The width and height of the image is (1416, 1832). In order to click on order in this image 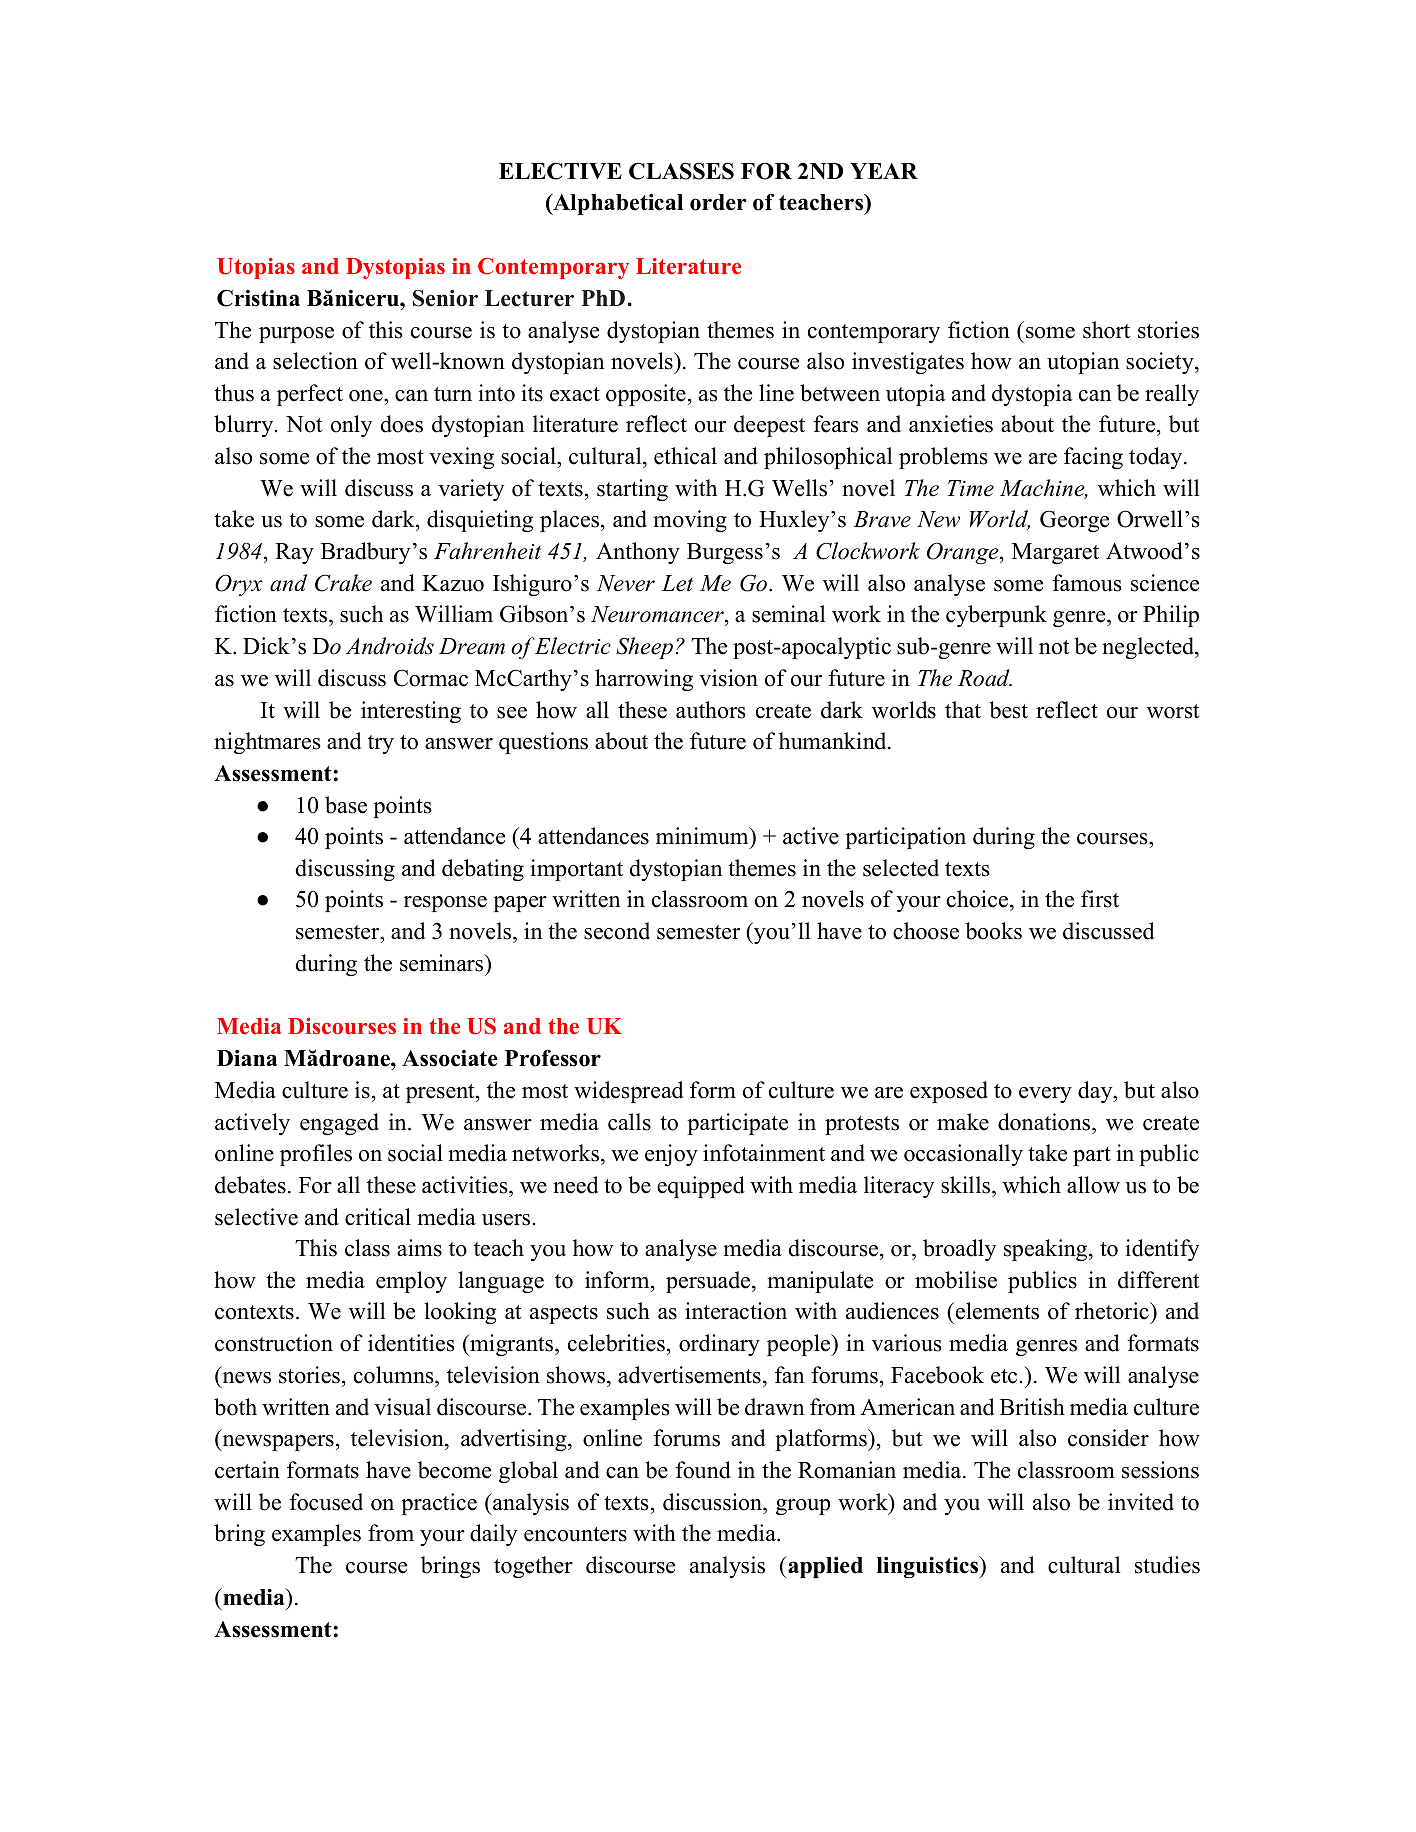, I will do `click(718, 202)`.
